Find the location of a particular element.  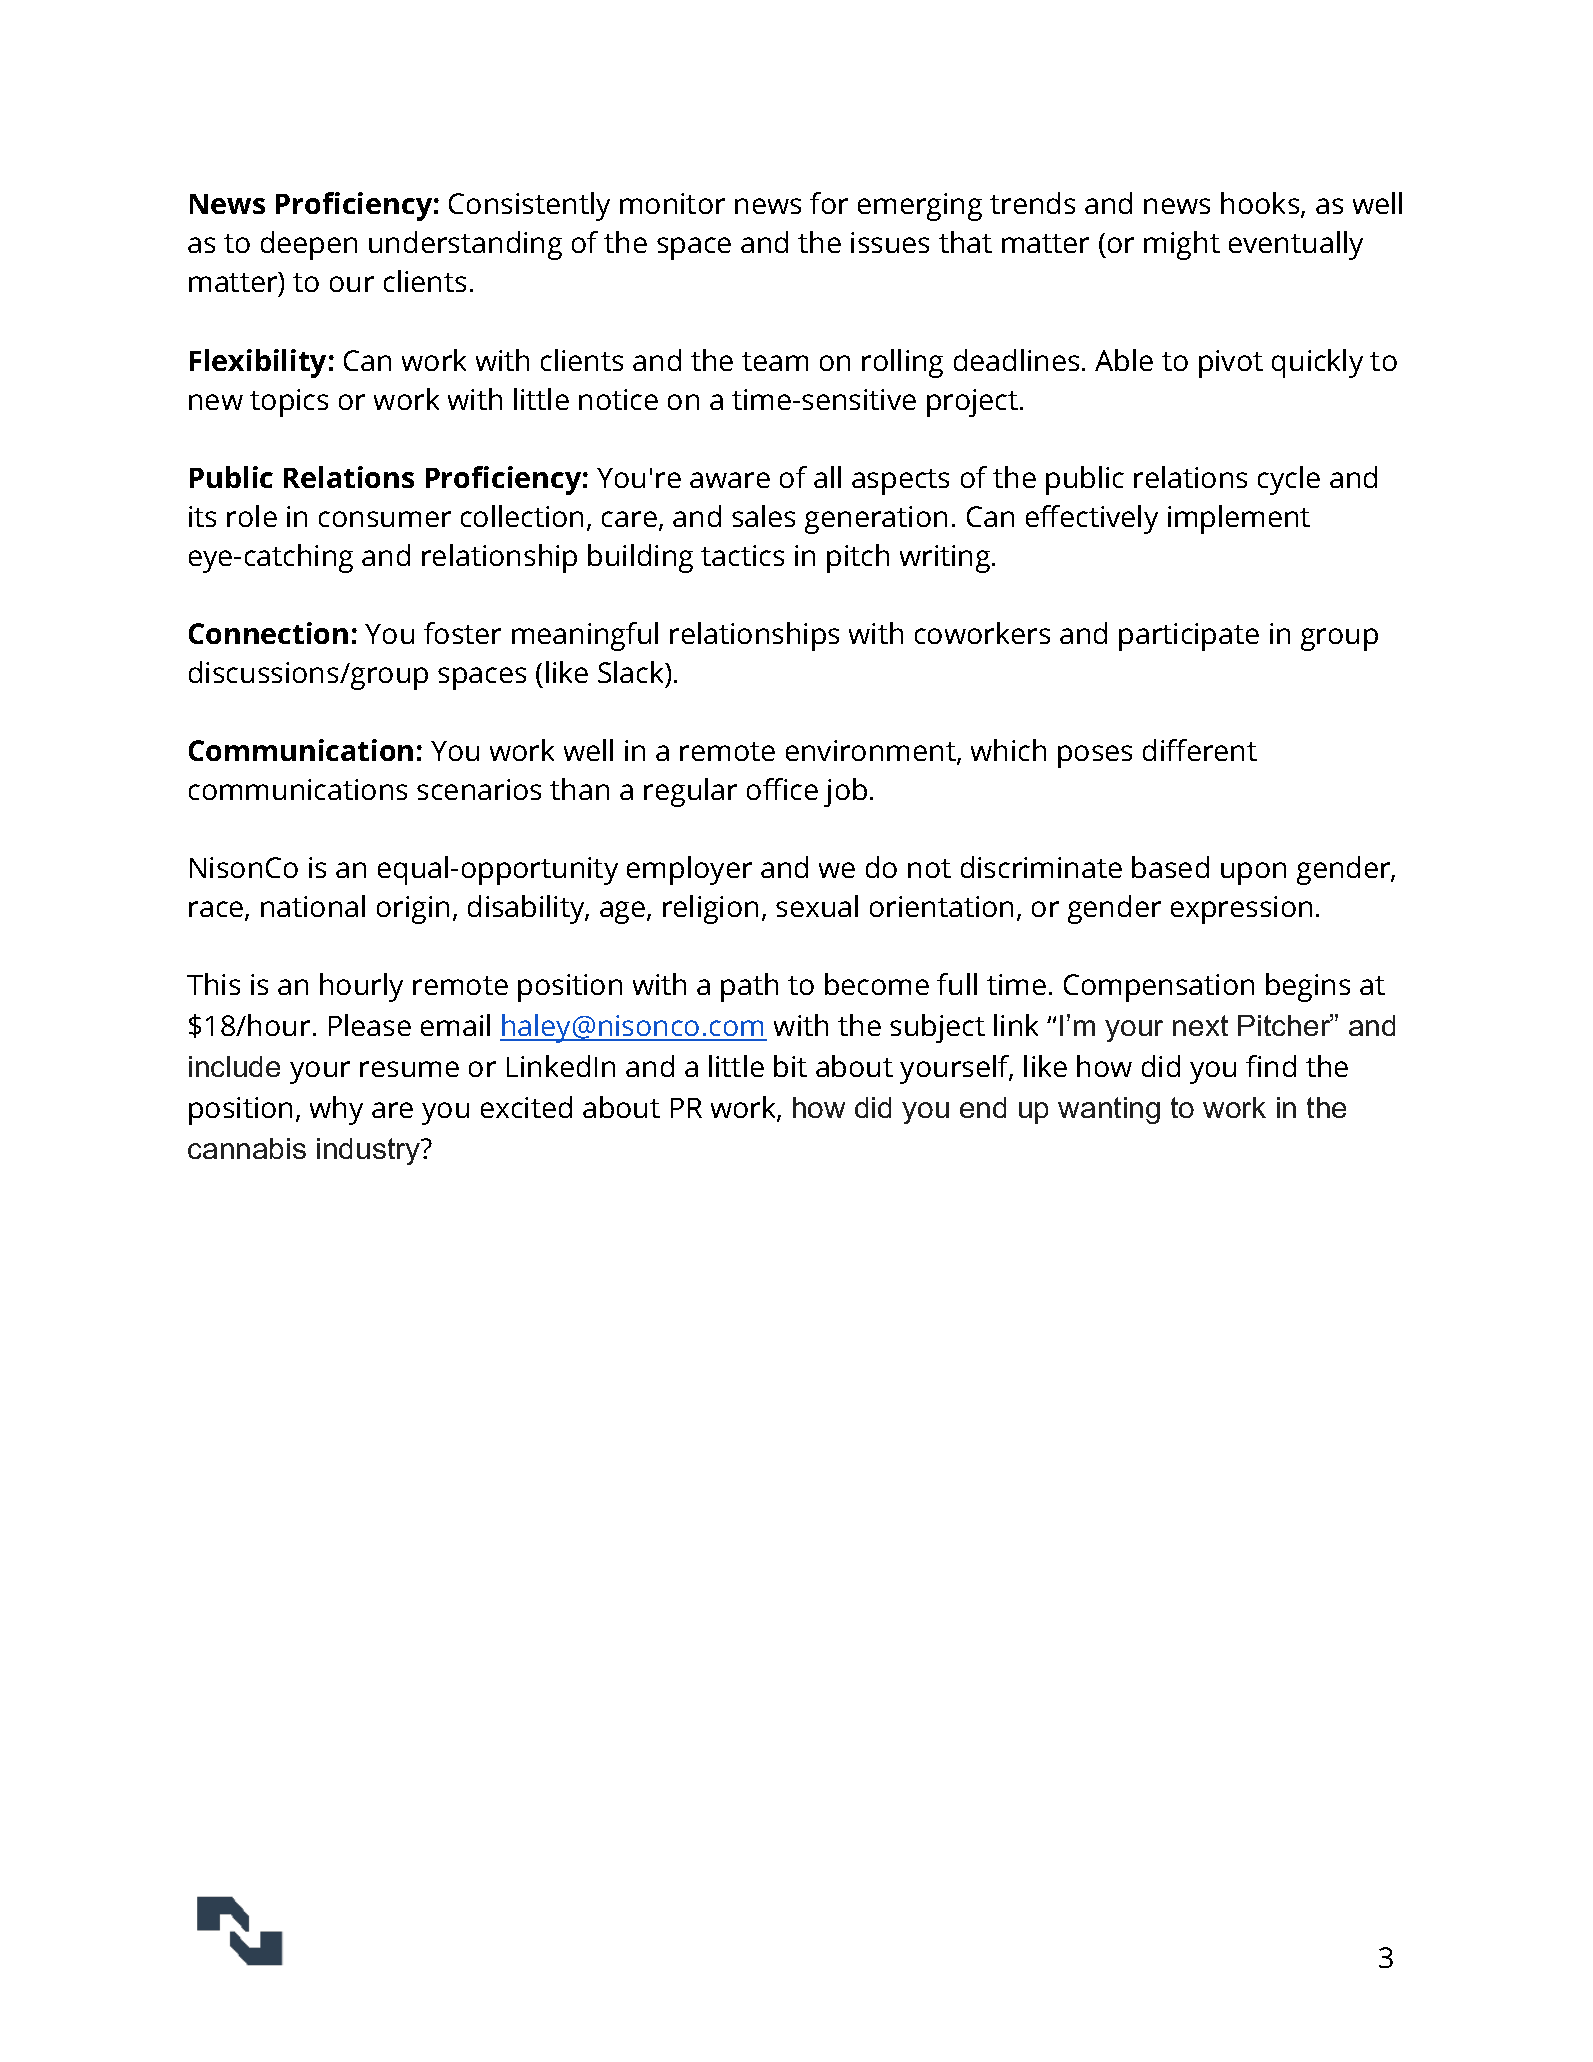

scenarios is located at coordinates (479, 789).
